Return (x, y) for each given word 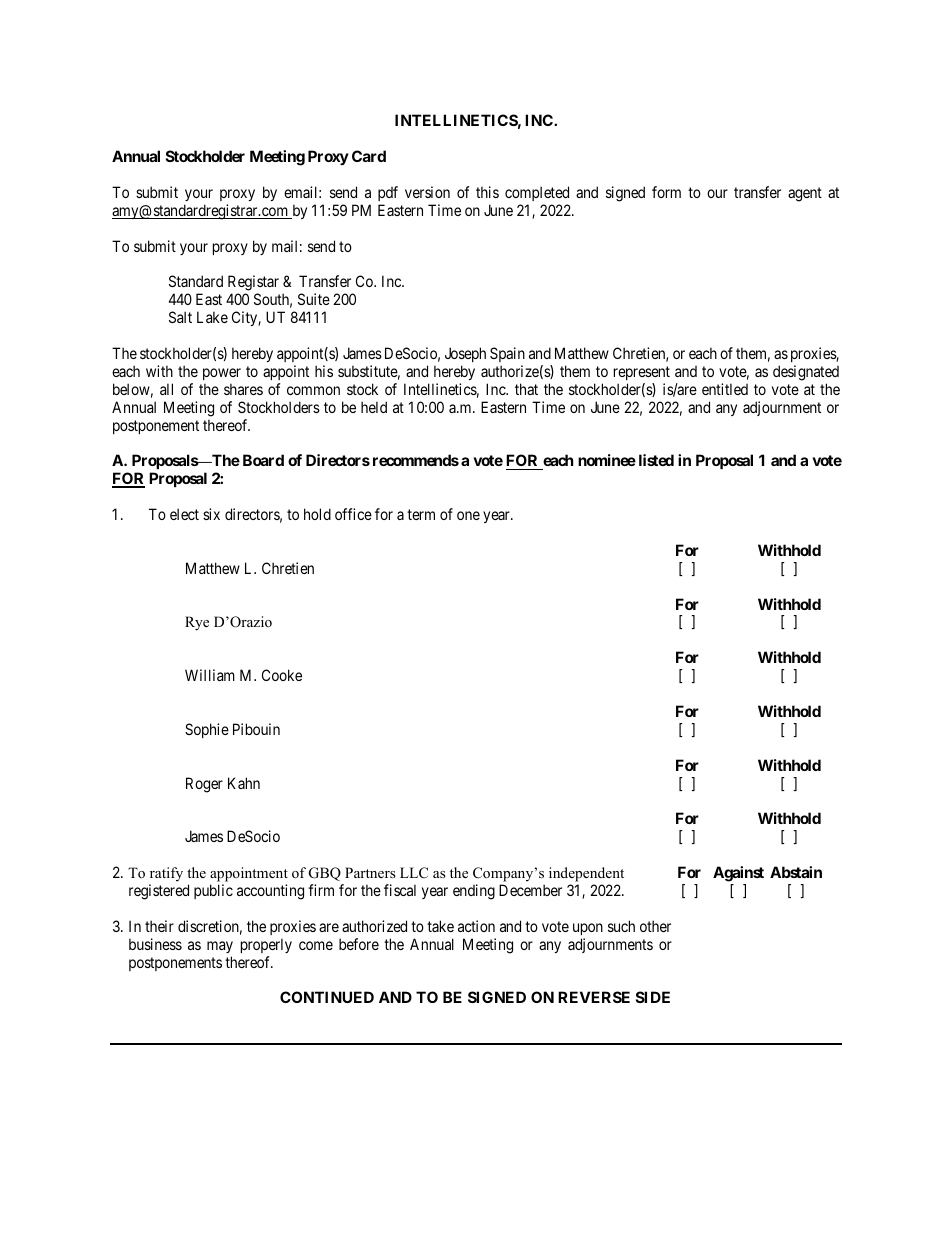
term (421, 514)
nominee (607, 460)
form (666, 192)
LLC (414, 873)
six (211, 514)
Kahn (244, 783)
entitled (725, 389)
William (210, 675)
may (220, 947)
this (487, 192)
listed (656, 460)
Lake (212, 317)
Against (738, 874)
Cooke (282, 675)
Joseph (465, 354)
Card (369, 156)
